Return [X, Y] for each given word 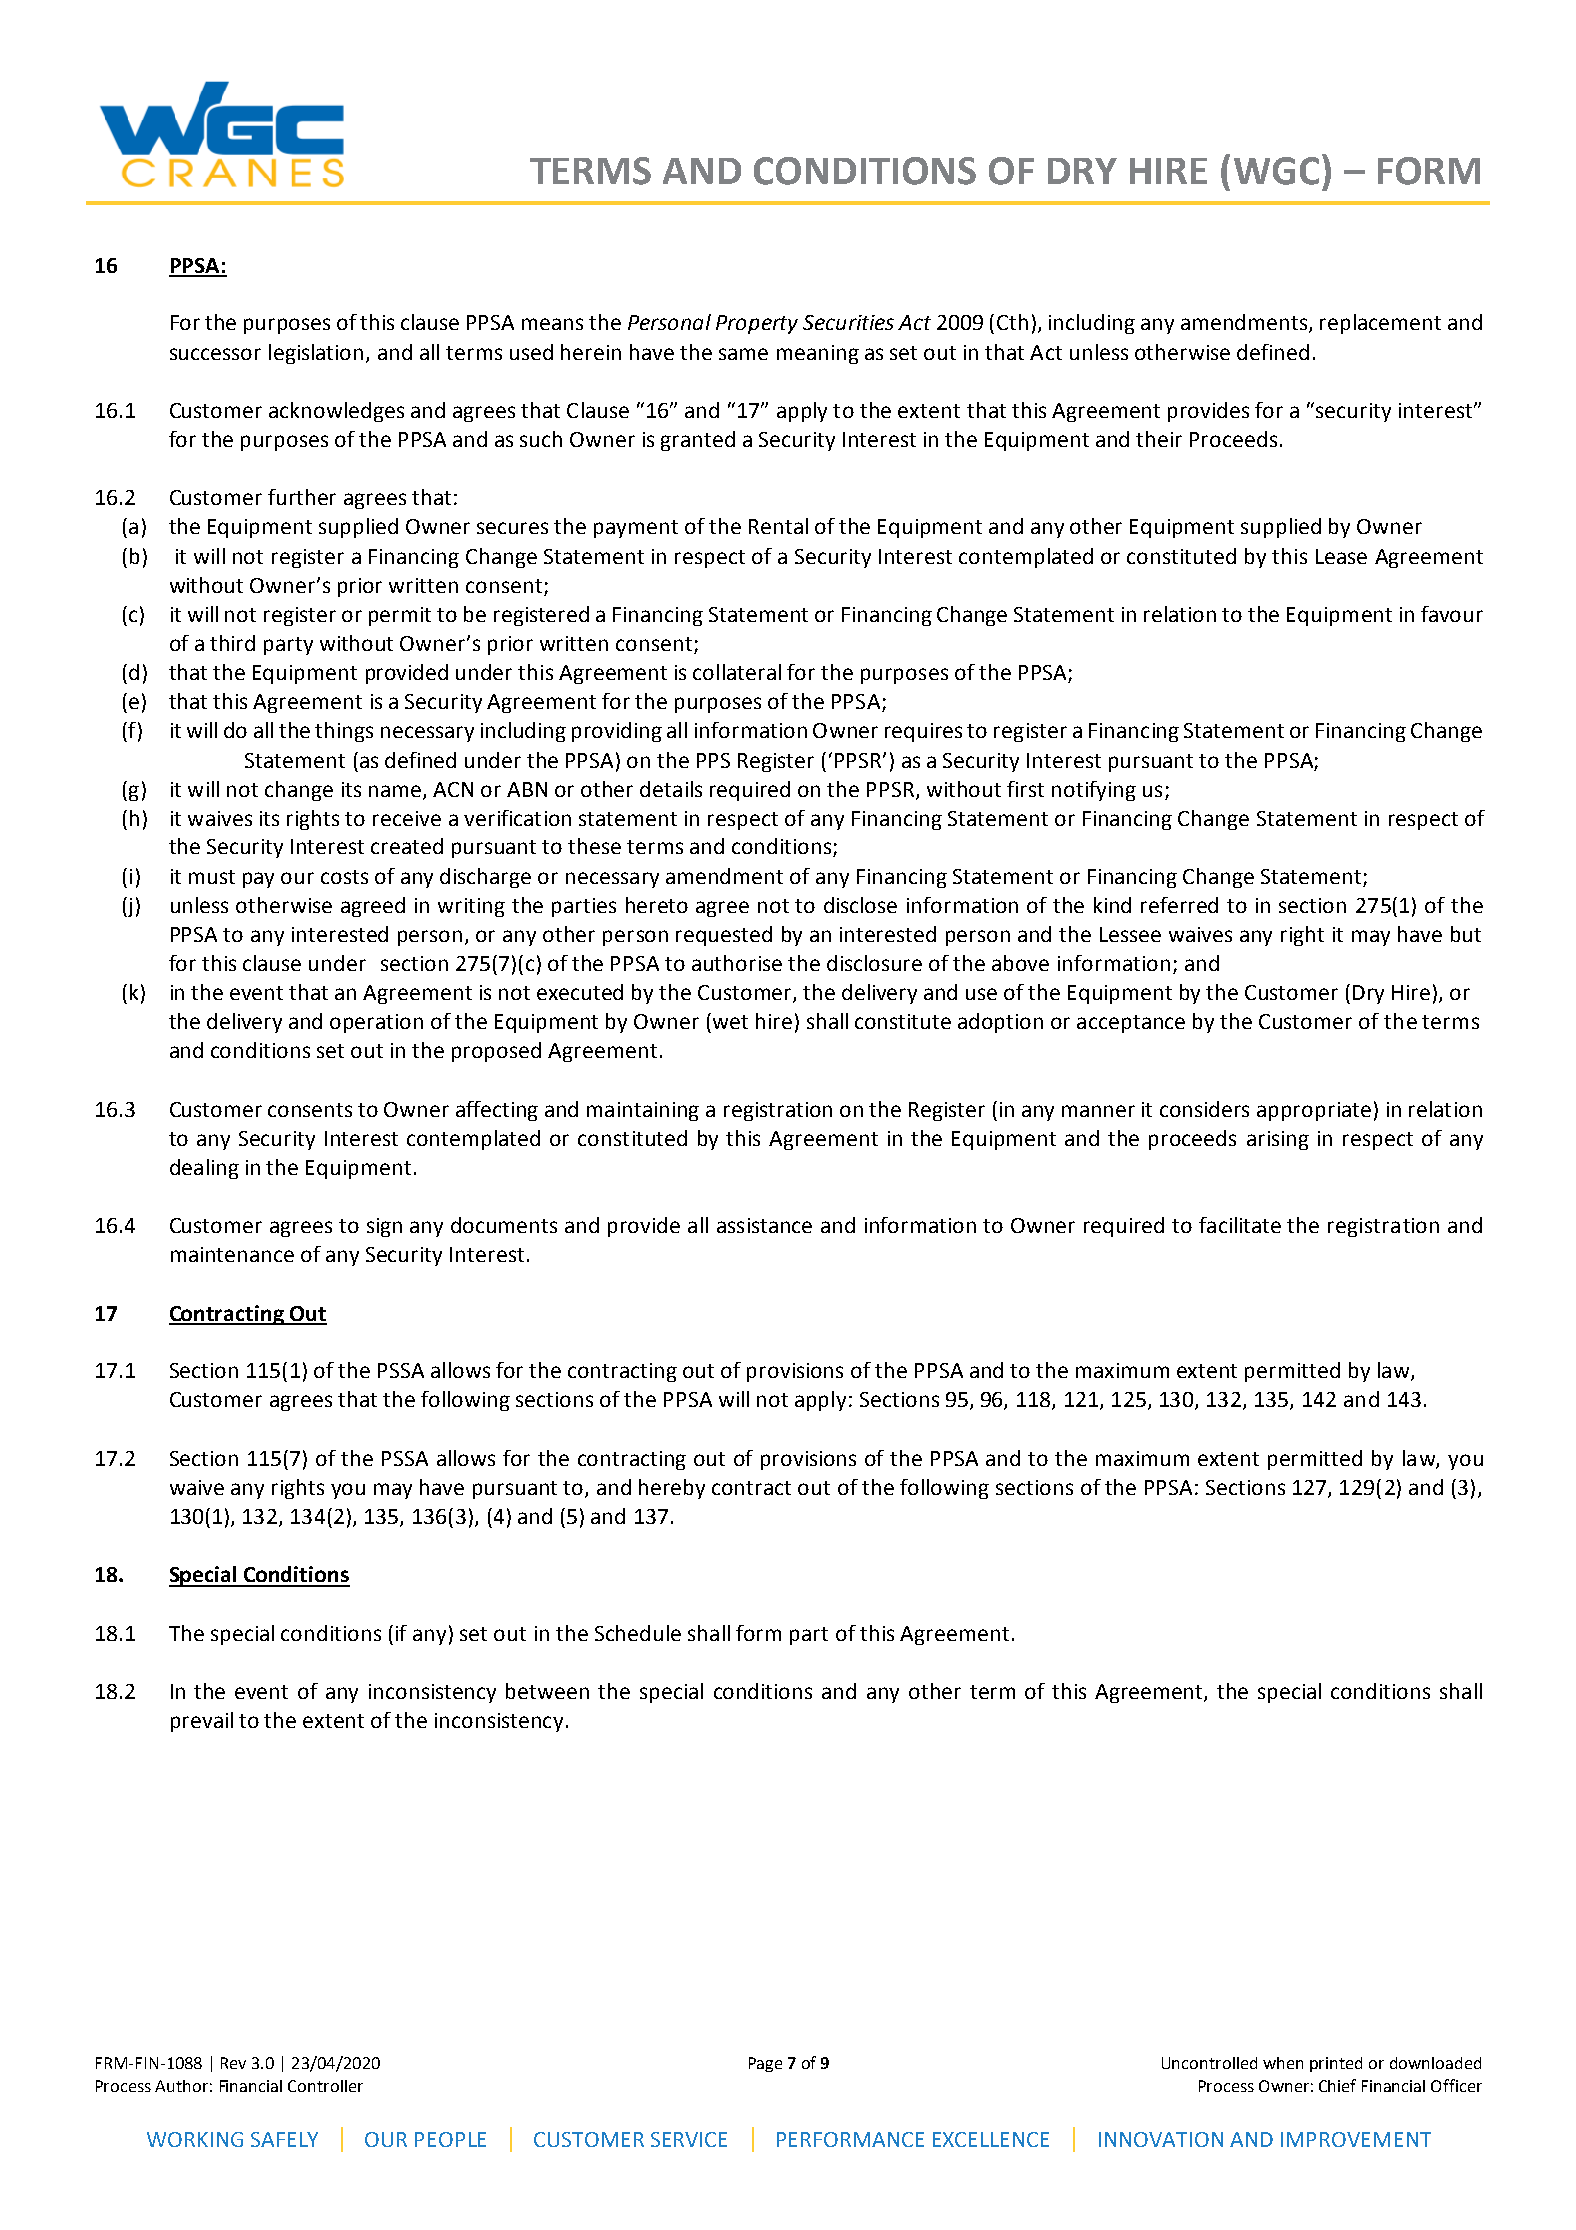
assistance [764, 1225]
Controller [325, 2086]
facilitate [1240, 1225]
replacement [1380, 324]
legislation [316, 354]
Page [765, 2064]
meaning [818, 354]
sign [384, 1227]
